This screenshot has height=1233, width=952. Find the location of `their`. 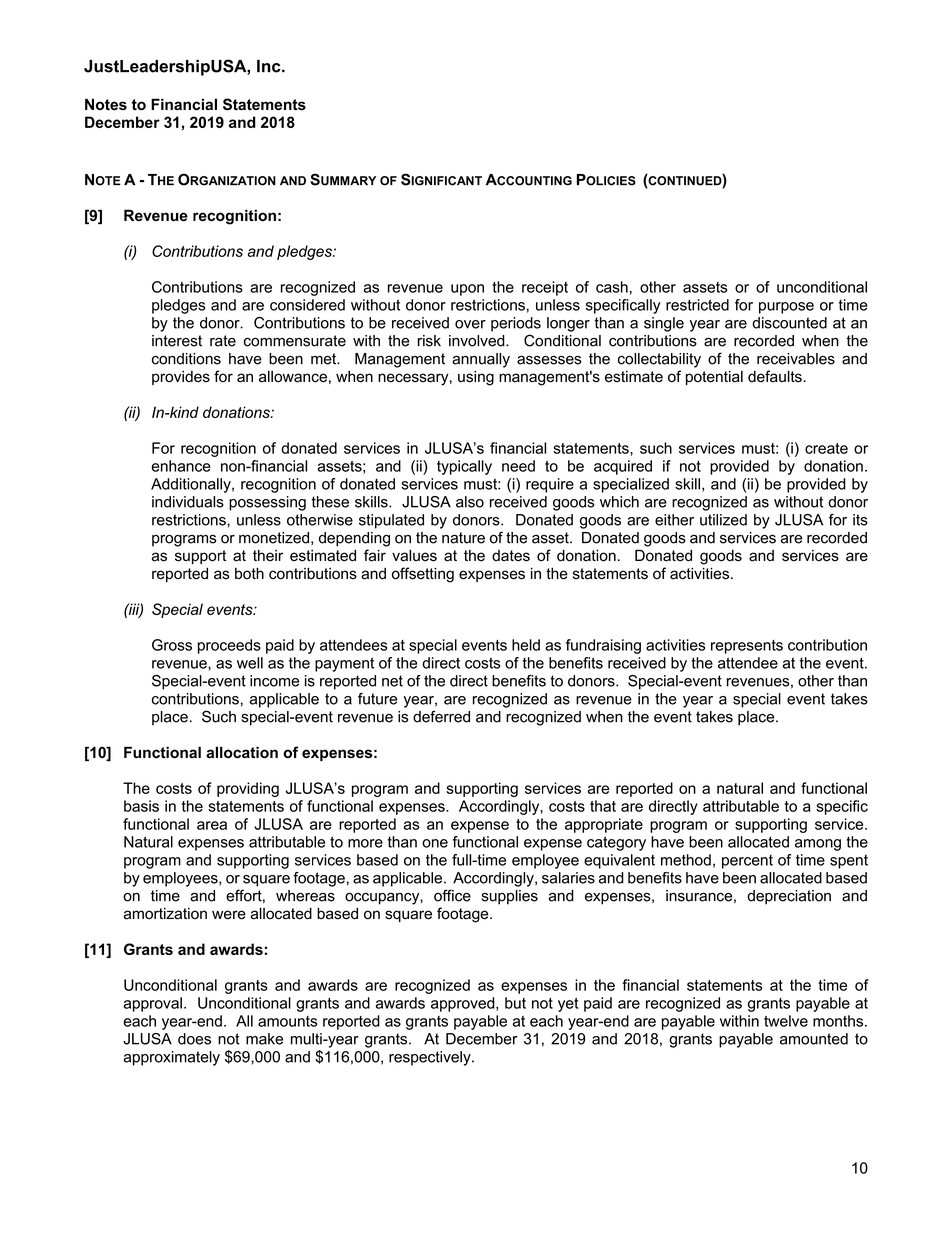

their is located at coordinates (268, 555).
